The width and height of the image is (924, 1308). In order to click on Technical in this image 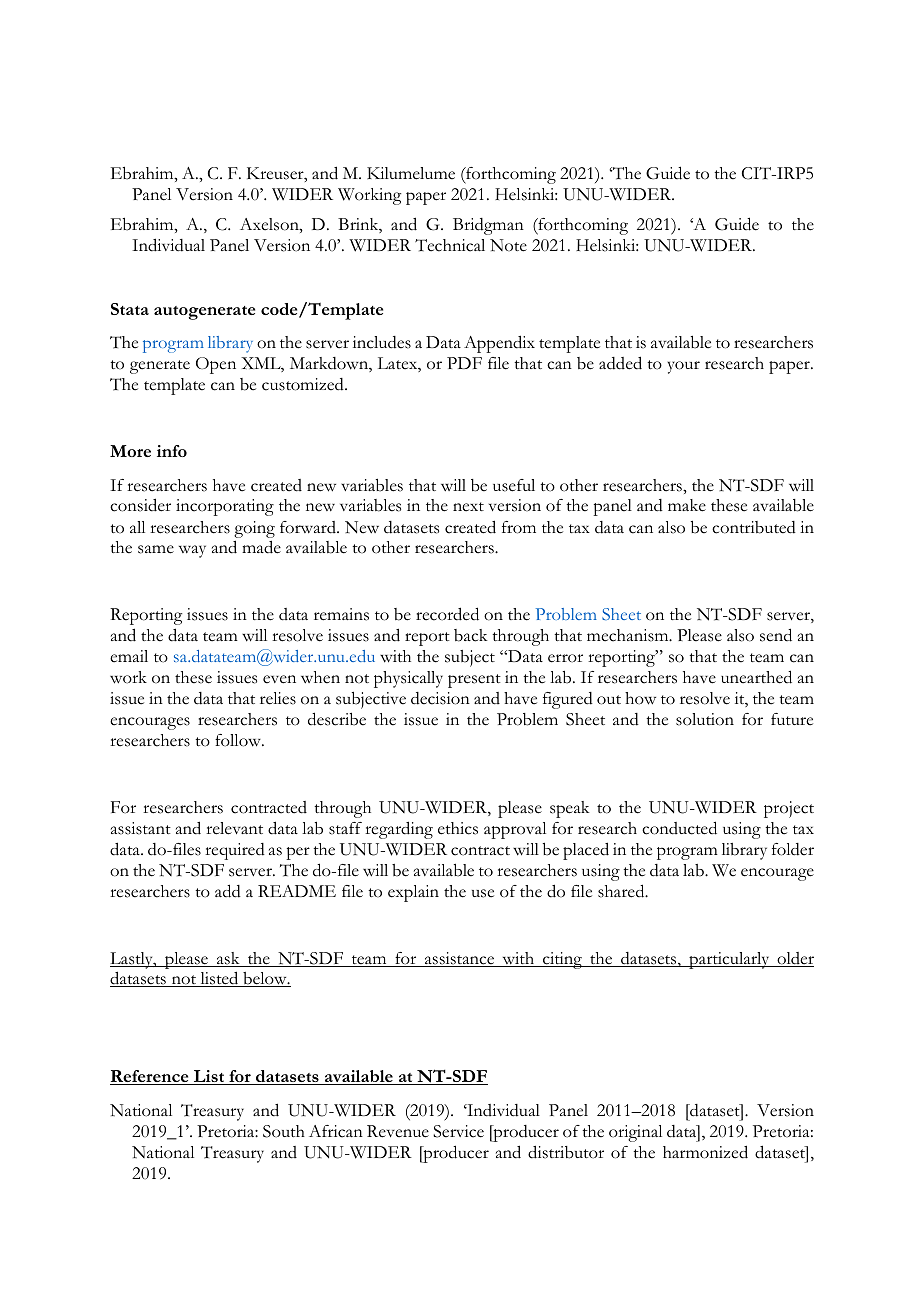, I will do `click(450, 245)`.
